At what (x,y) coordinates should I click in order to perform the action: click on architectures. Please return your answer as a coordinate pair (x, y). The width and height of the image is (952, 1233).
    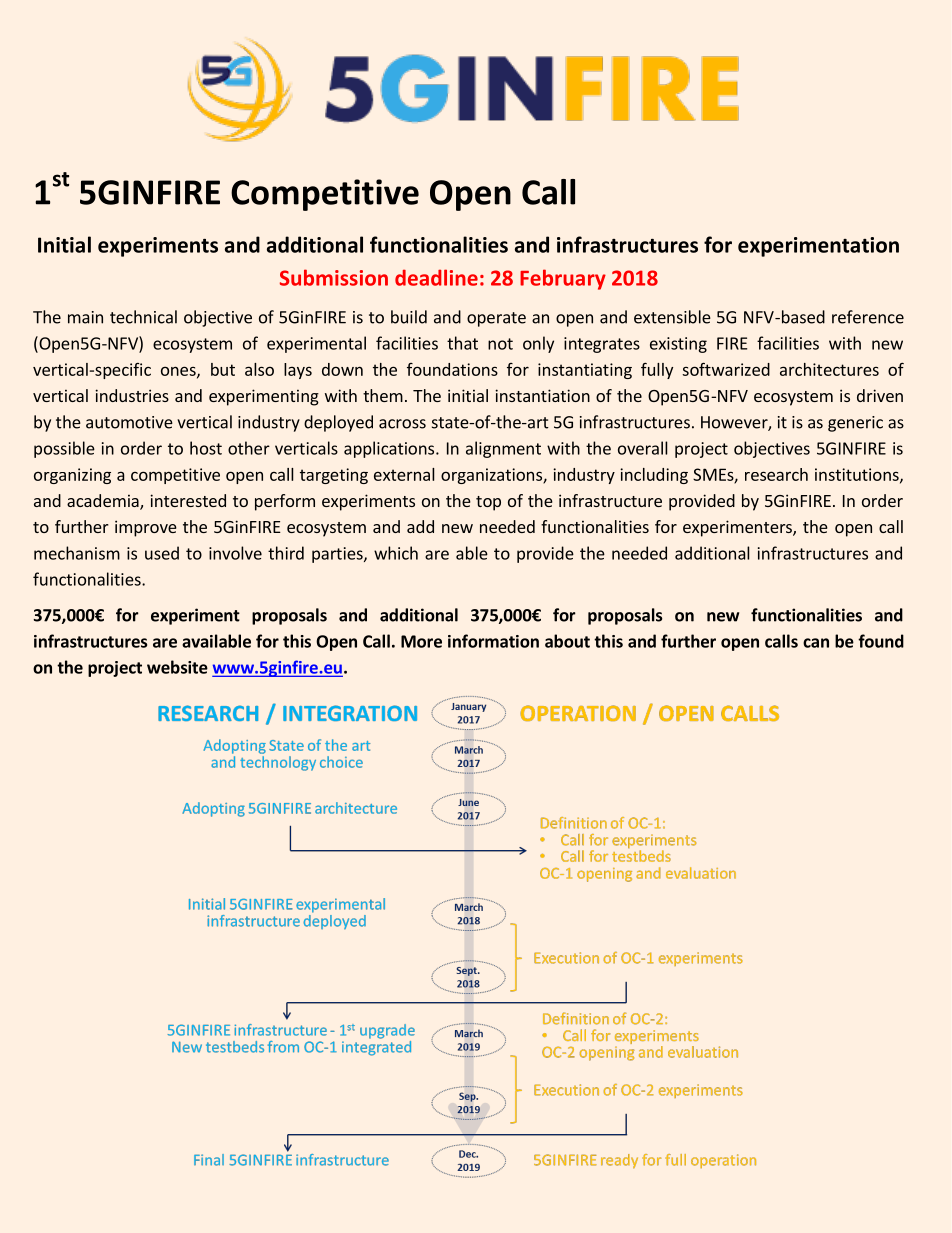
    Looking at the image, I should click on (829, 369).
